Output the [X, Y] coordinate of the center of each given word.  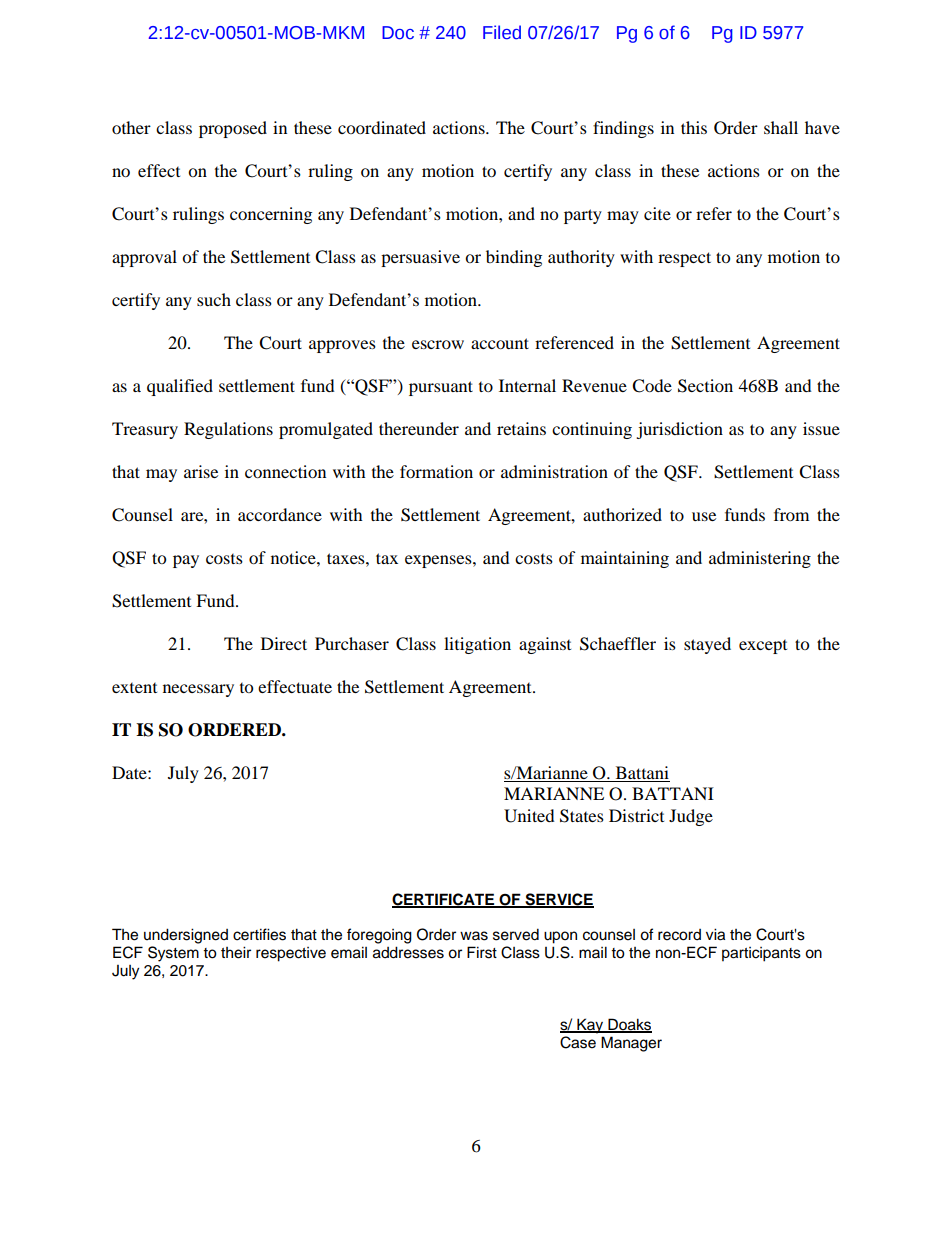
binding [514, 258]
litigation [477, 645]
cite [657, 213]
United [529, 816]
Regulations [228, 430]
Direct [284, 643]
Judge [691, 817]
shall [781, 127]
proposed [233, 129]
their [236, 952]
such [214, 299]
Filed [502, 32]
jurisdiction [679, 430]
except [763, 647]
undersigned [186, 936]
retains [521, 428]
